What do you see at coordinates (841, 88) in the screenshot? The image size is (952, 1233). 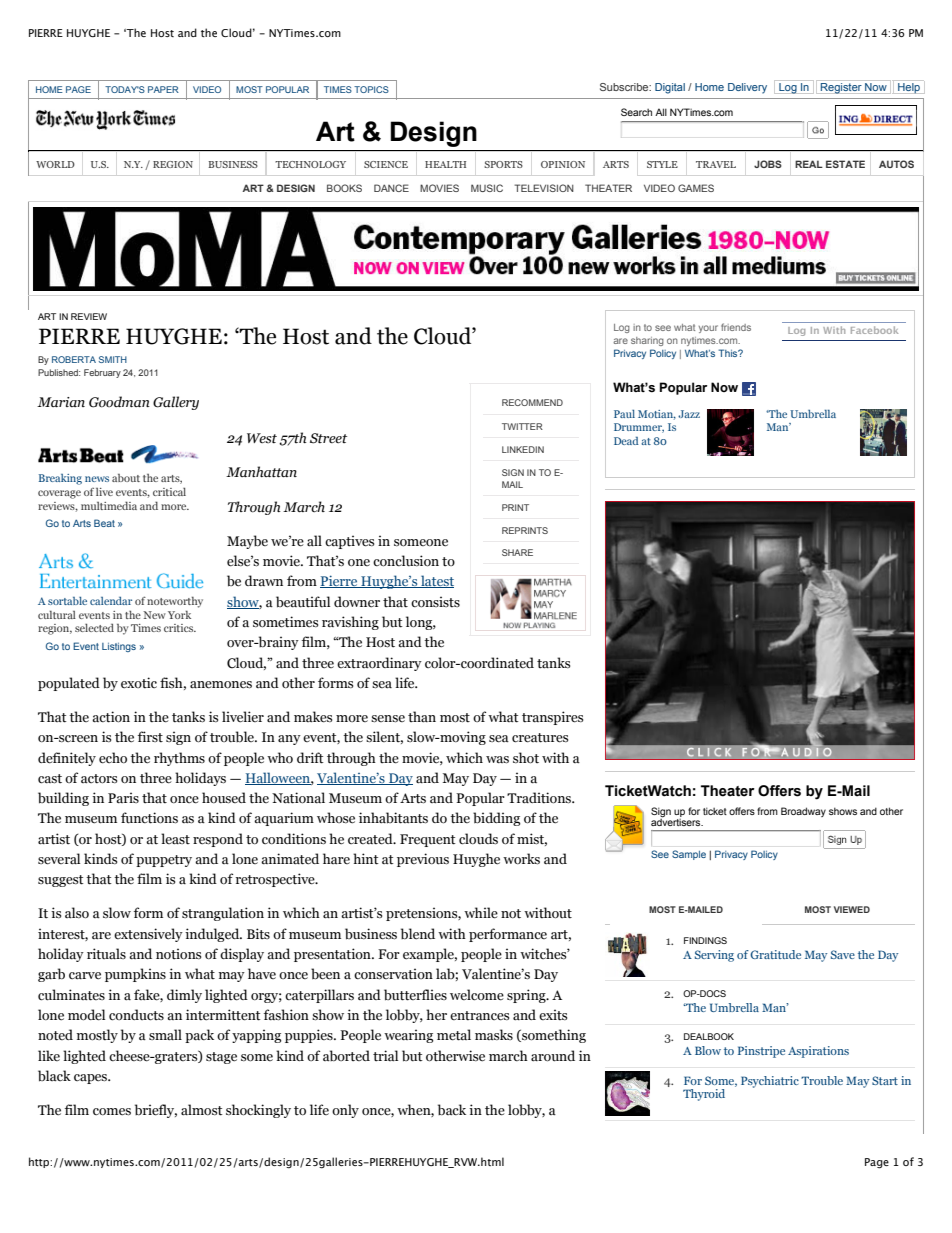 I see `Register` at bounding box center [841, 88].
